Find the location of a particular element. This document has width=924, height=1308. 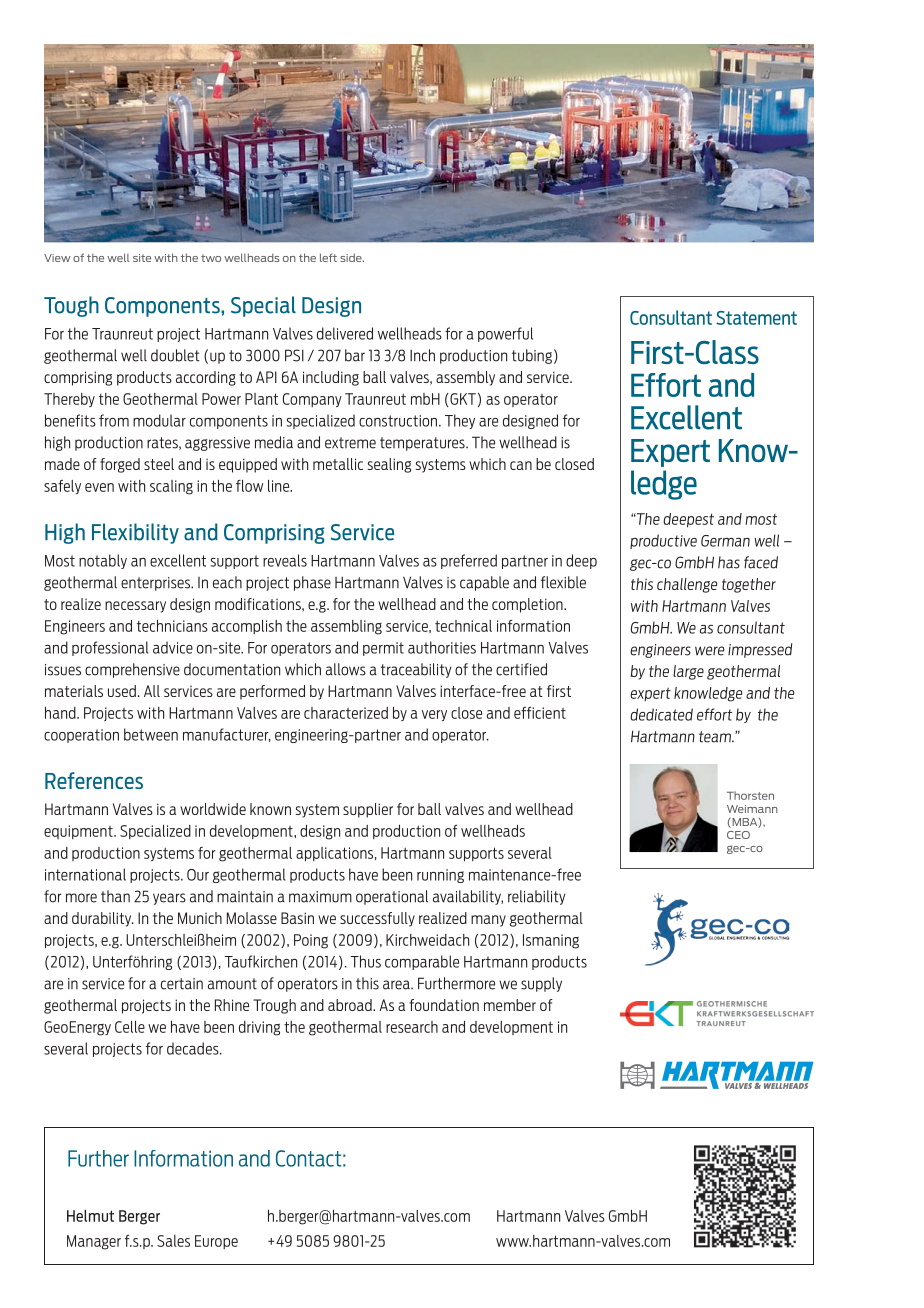

sealing is located at coordinates (389, 465).
